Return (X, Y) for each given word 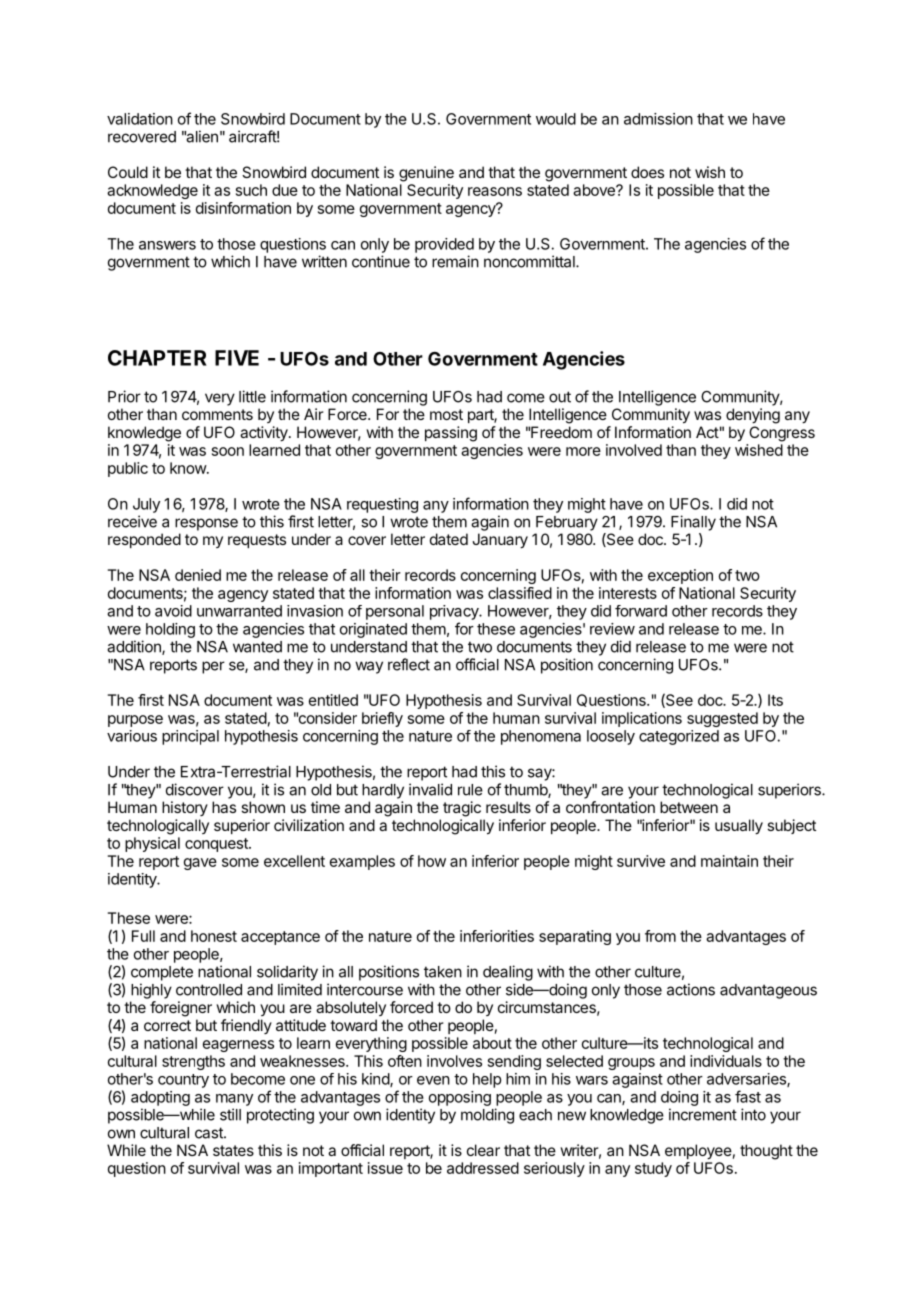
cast (210, 1133)
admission (658, 119)
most (446, 414)
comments (217, 414)
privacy (455, 612)
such (251, 190)
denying (753, 416)
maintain (729, 861)
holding (170, 630)
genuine (426, 174)
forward (641, 611)
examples (362, 862)
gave (200, 864)
